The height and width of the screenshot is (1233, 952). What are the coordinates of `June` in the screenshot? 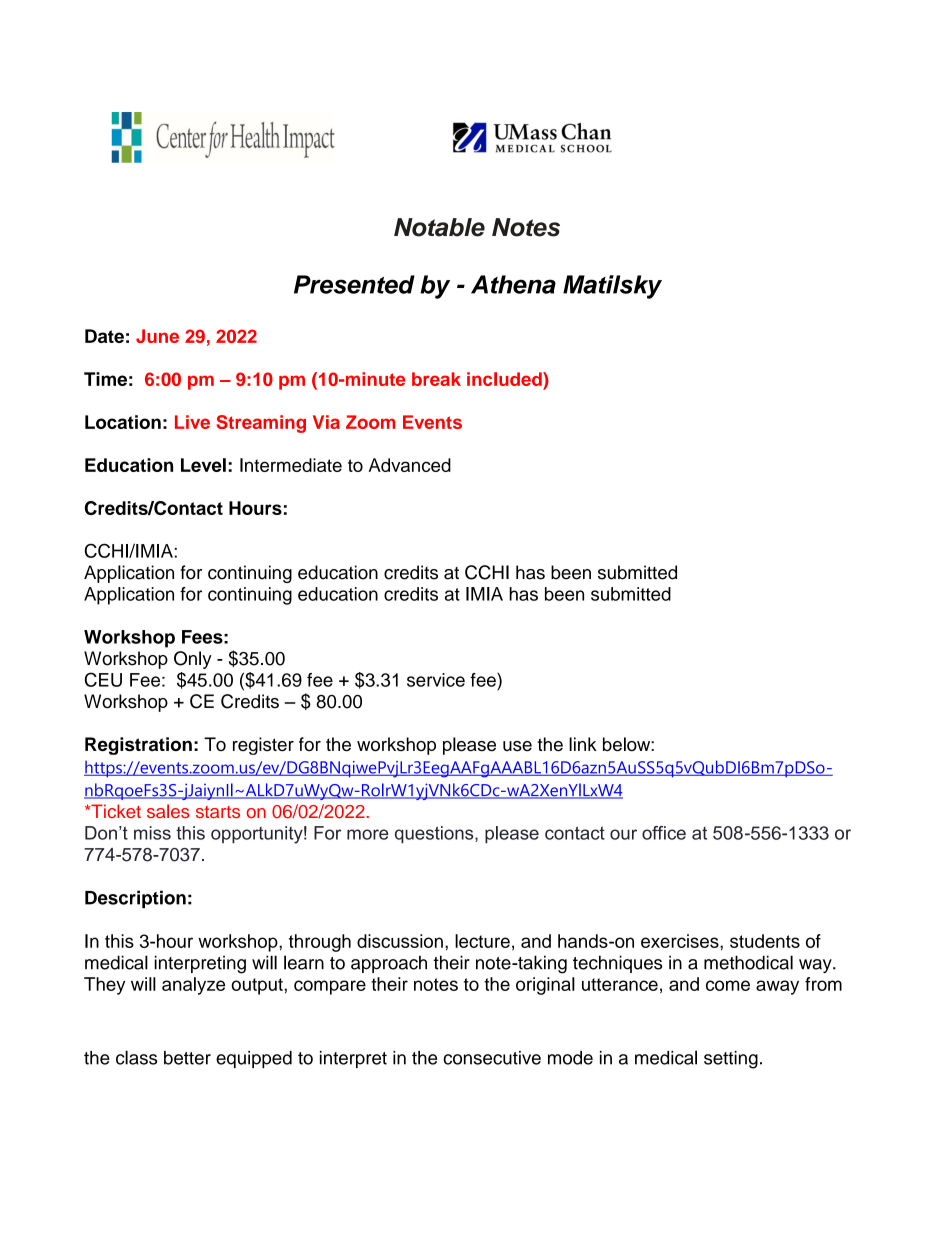 It's located at (157, 336).
